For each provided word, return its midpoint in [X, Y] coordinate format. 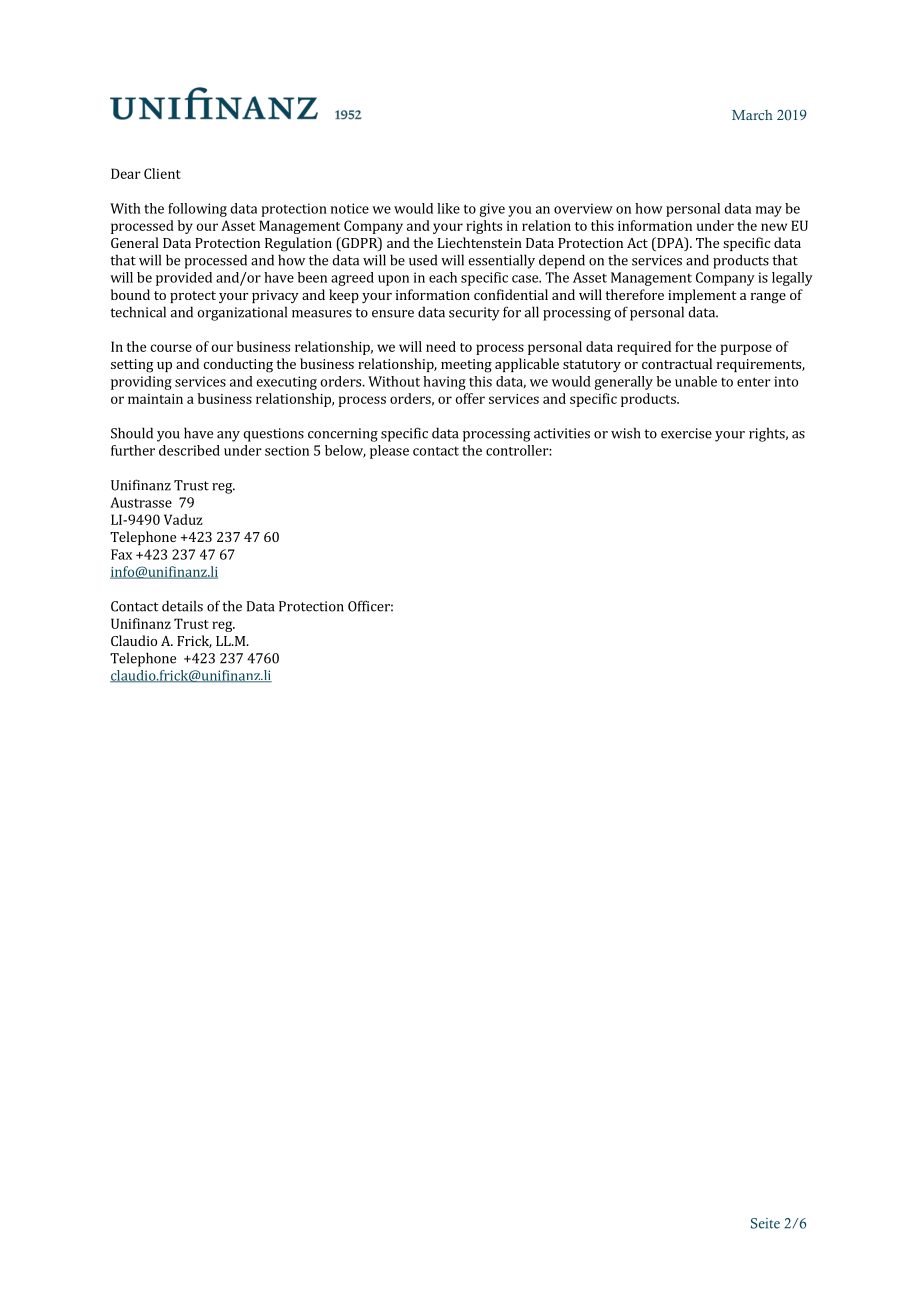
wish [626, 433]
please [389, 452]
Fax [121, 554]
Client [162, 173]
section [287, 451]
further [133, 450]
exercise [686, 433]
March [752, 115]
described [189, 450]
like [448, 208]
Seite [765, 1223]
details [182, 606]
